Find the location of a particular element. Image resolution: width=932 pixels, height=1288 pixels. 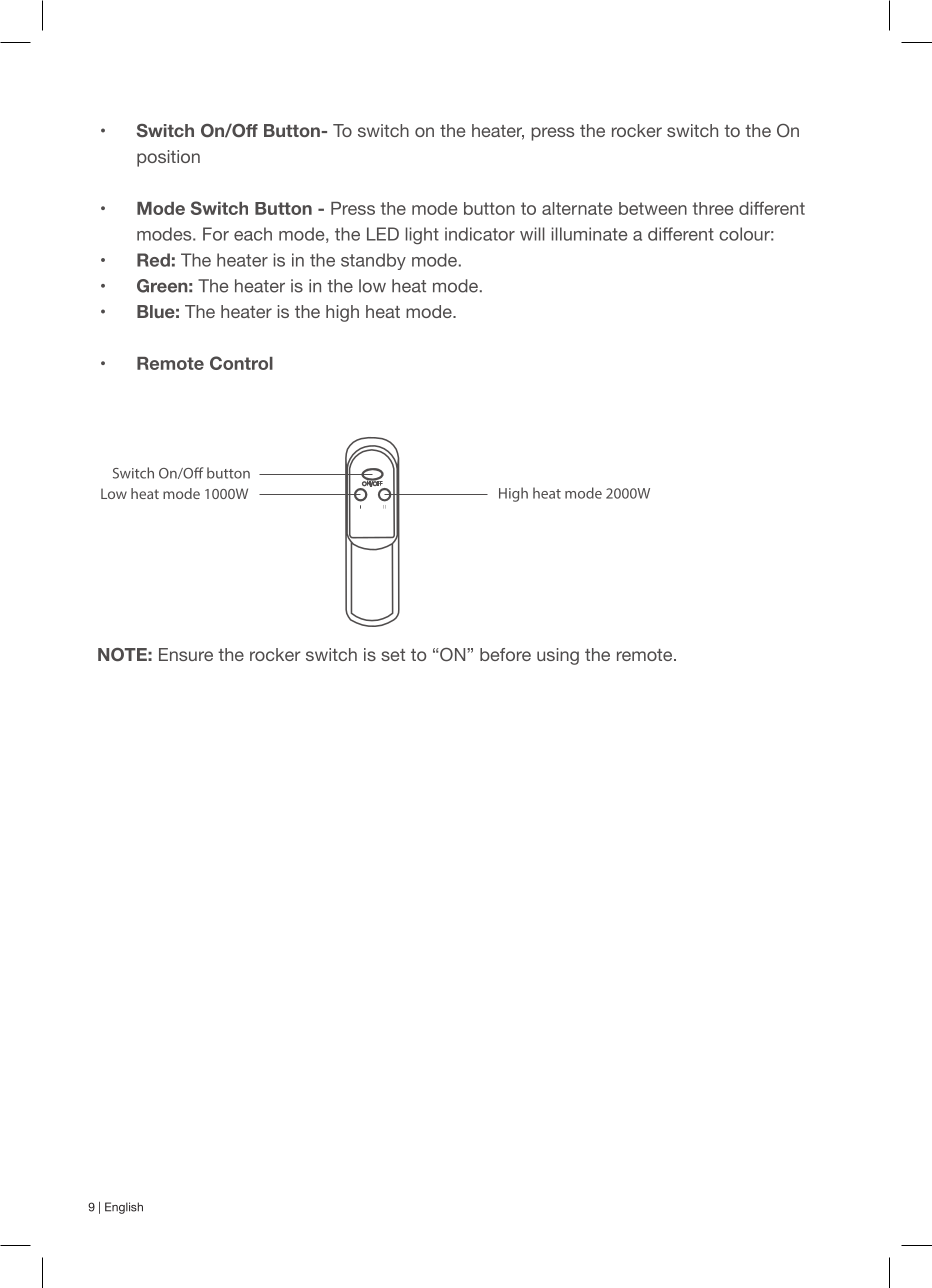

position is located at coordinates (168, 158).
